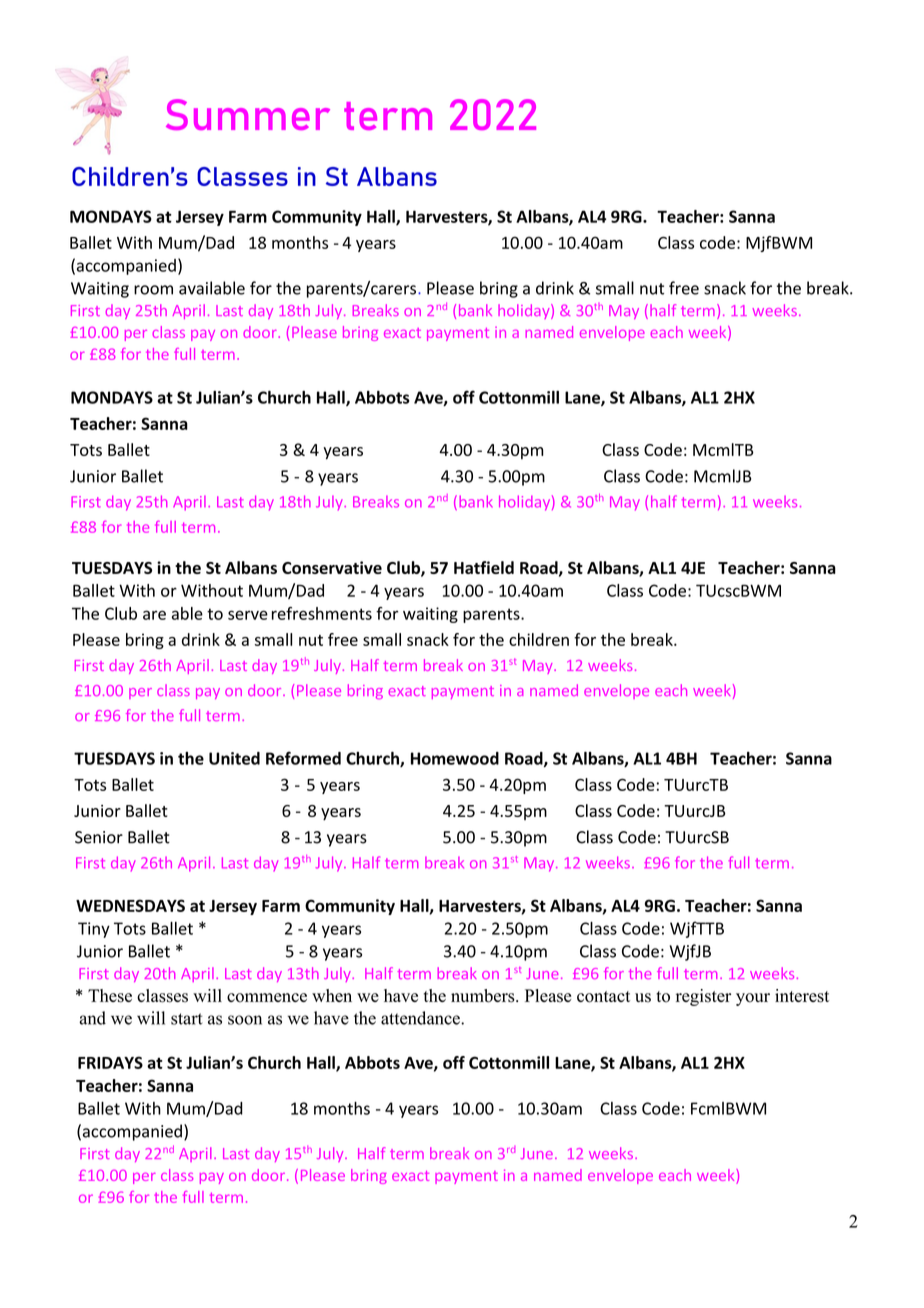 The height and width of the screenshot is (1308, 924). I want to click on Reformed, so click(303, 758).
